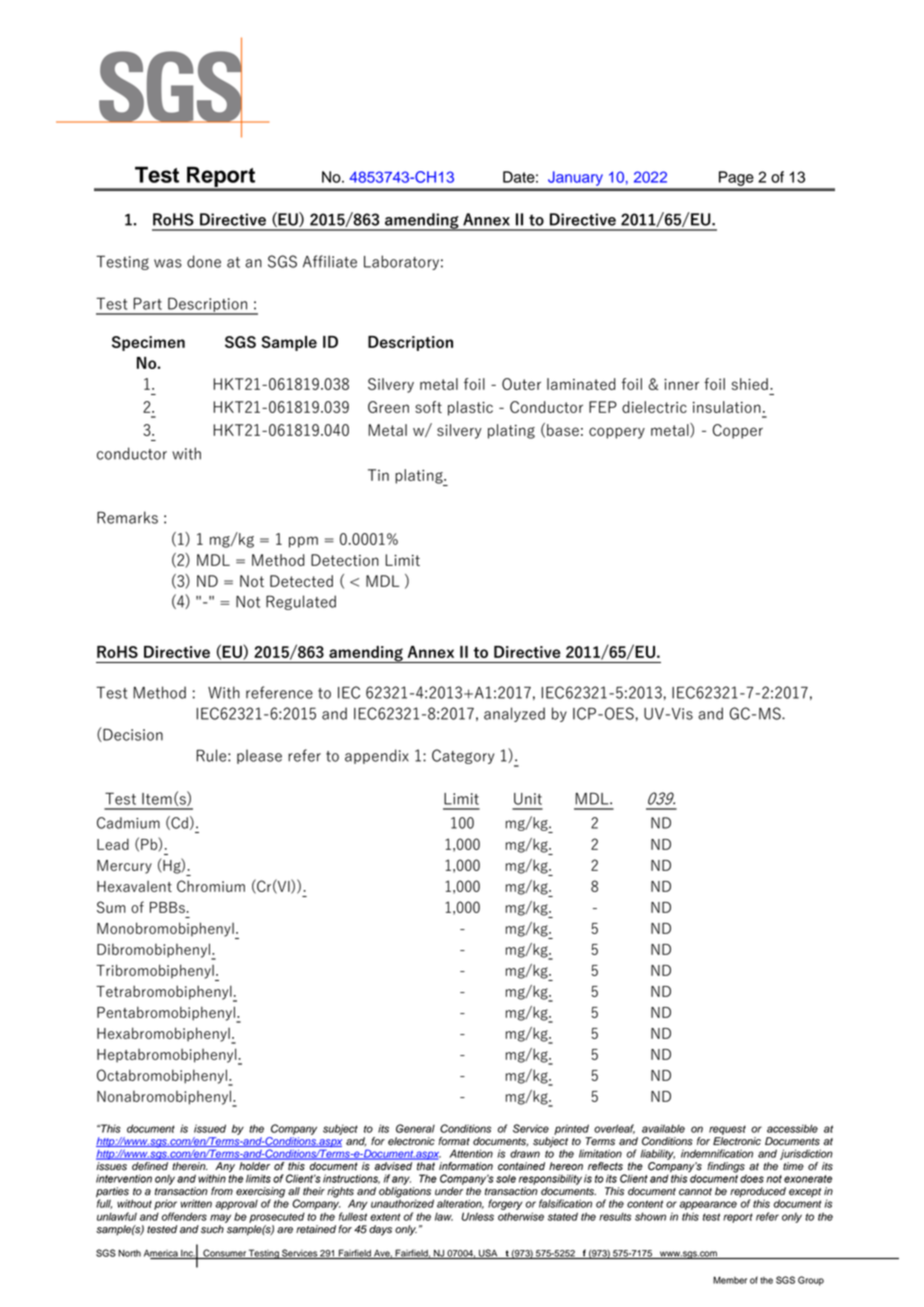 This document has width=924, height=1307. Describe the element at coordinates (488, 1254) in the document. I see `USA` at that location.
